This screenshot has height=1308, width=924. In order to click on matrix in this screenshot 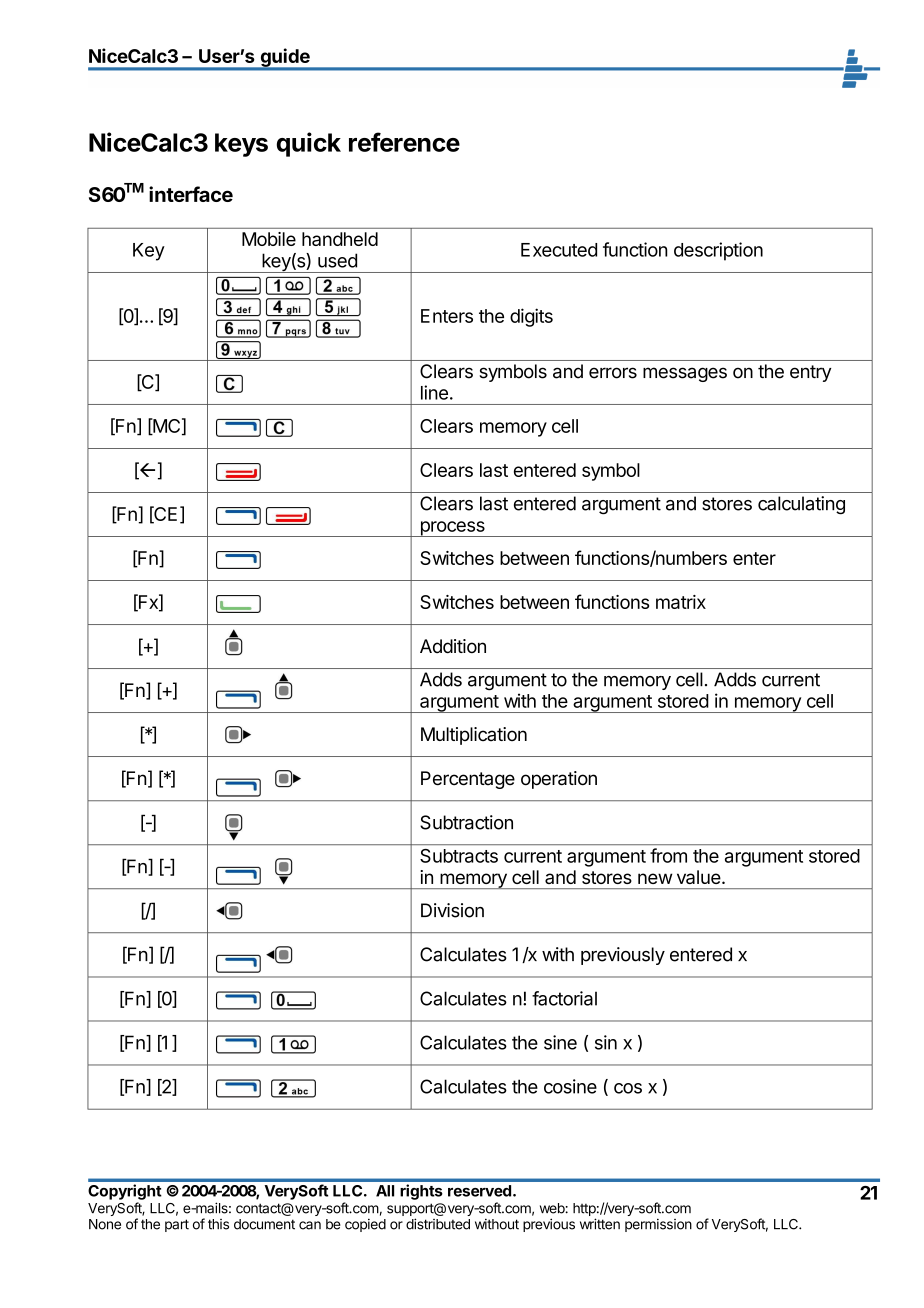, I will do `click(681, 602)`.
